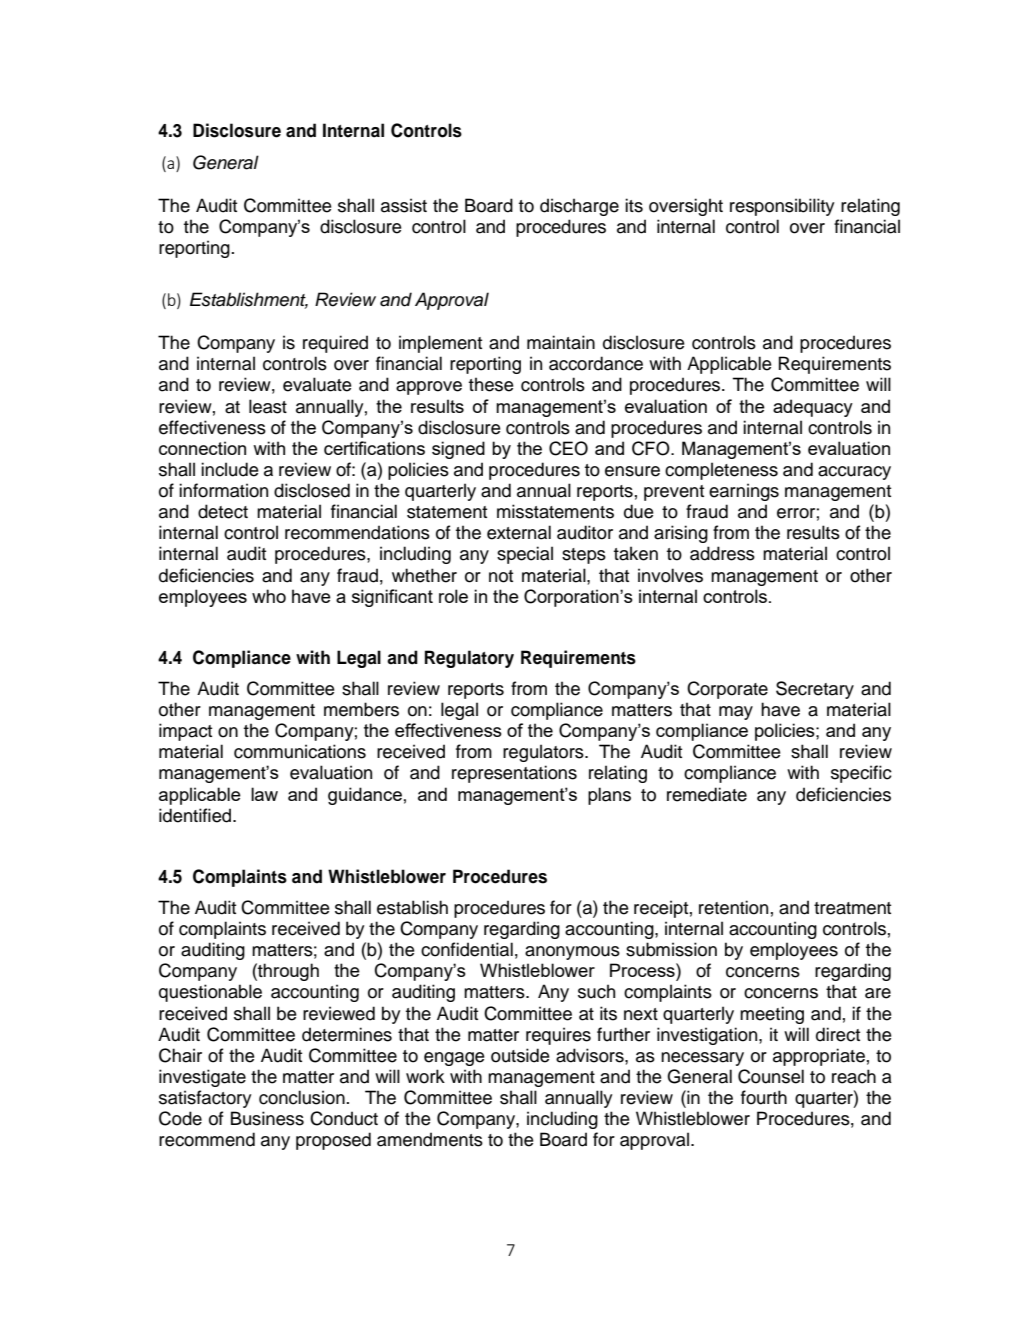  What do you see at coordinates (267, 1118) in the image?
I see `Business` at bounding box center [267, 1118].
